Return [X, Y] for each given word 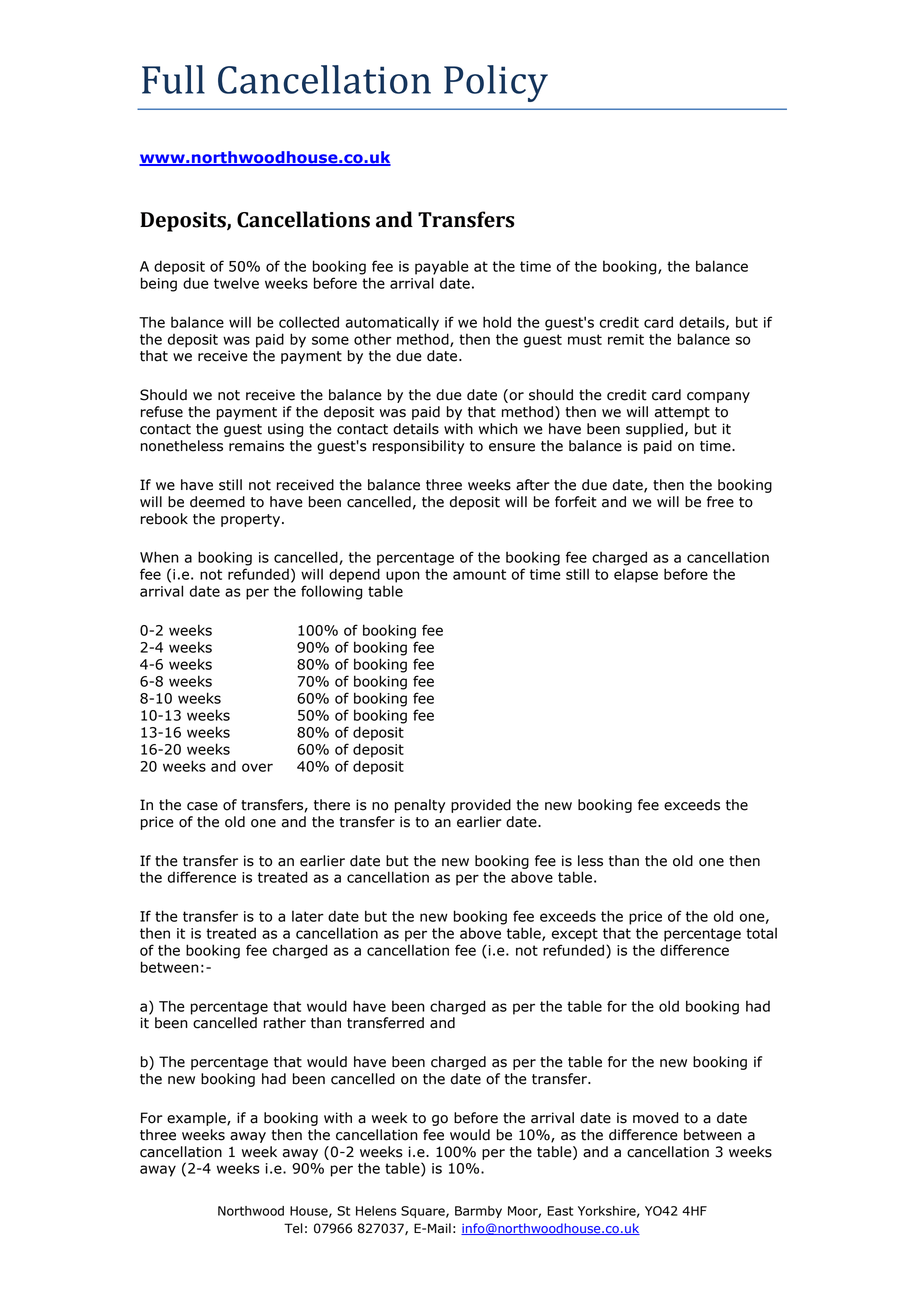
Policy [496, 83]
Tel [293, 1228]
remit [626, 339]
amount [479, 574]
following [331, 592]
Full [173, 79]
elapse [636, 575]
